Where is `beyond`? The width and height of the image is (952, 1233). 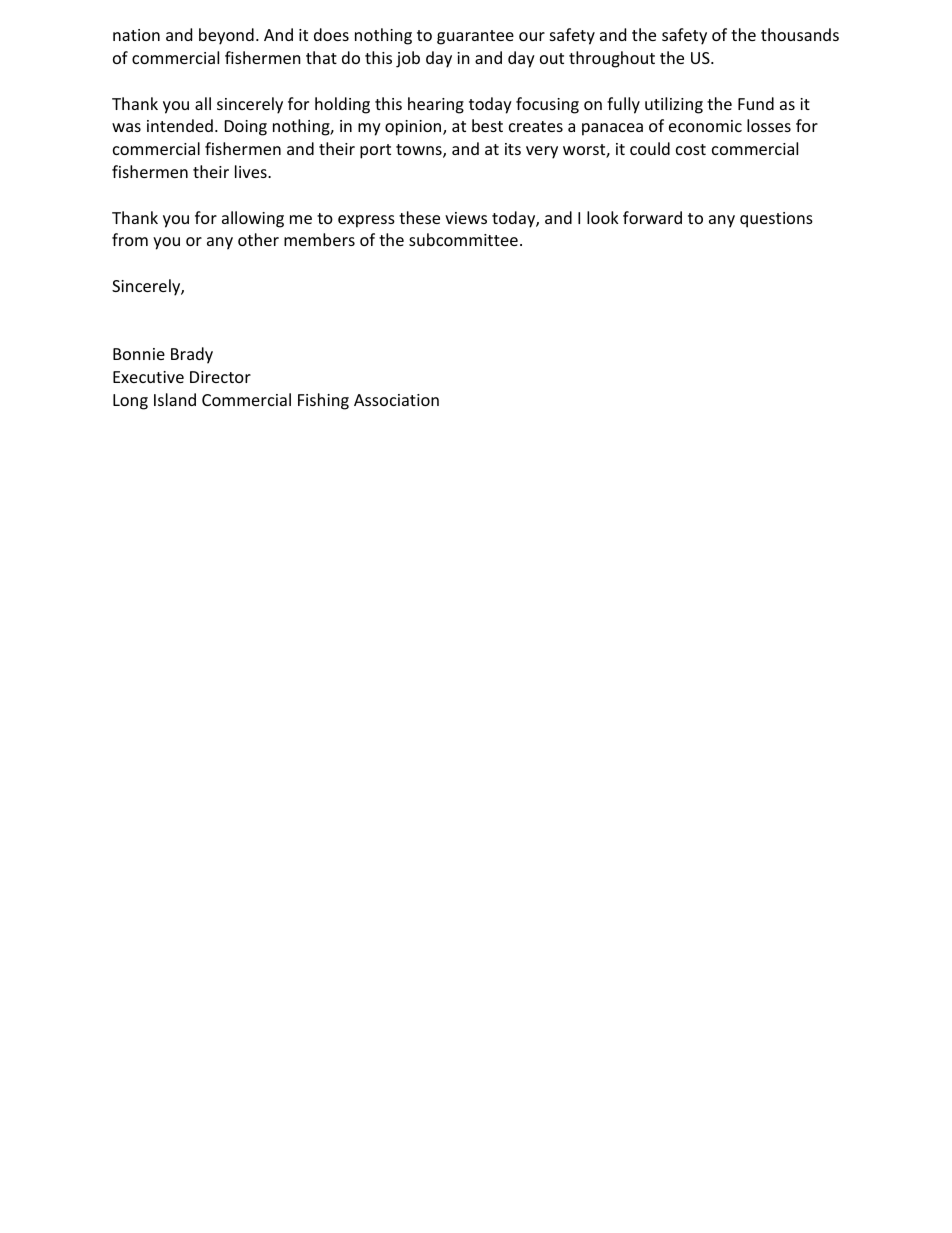
beyond is located at coordinates (226, 36).
